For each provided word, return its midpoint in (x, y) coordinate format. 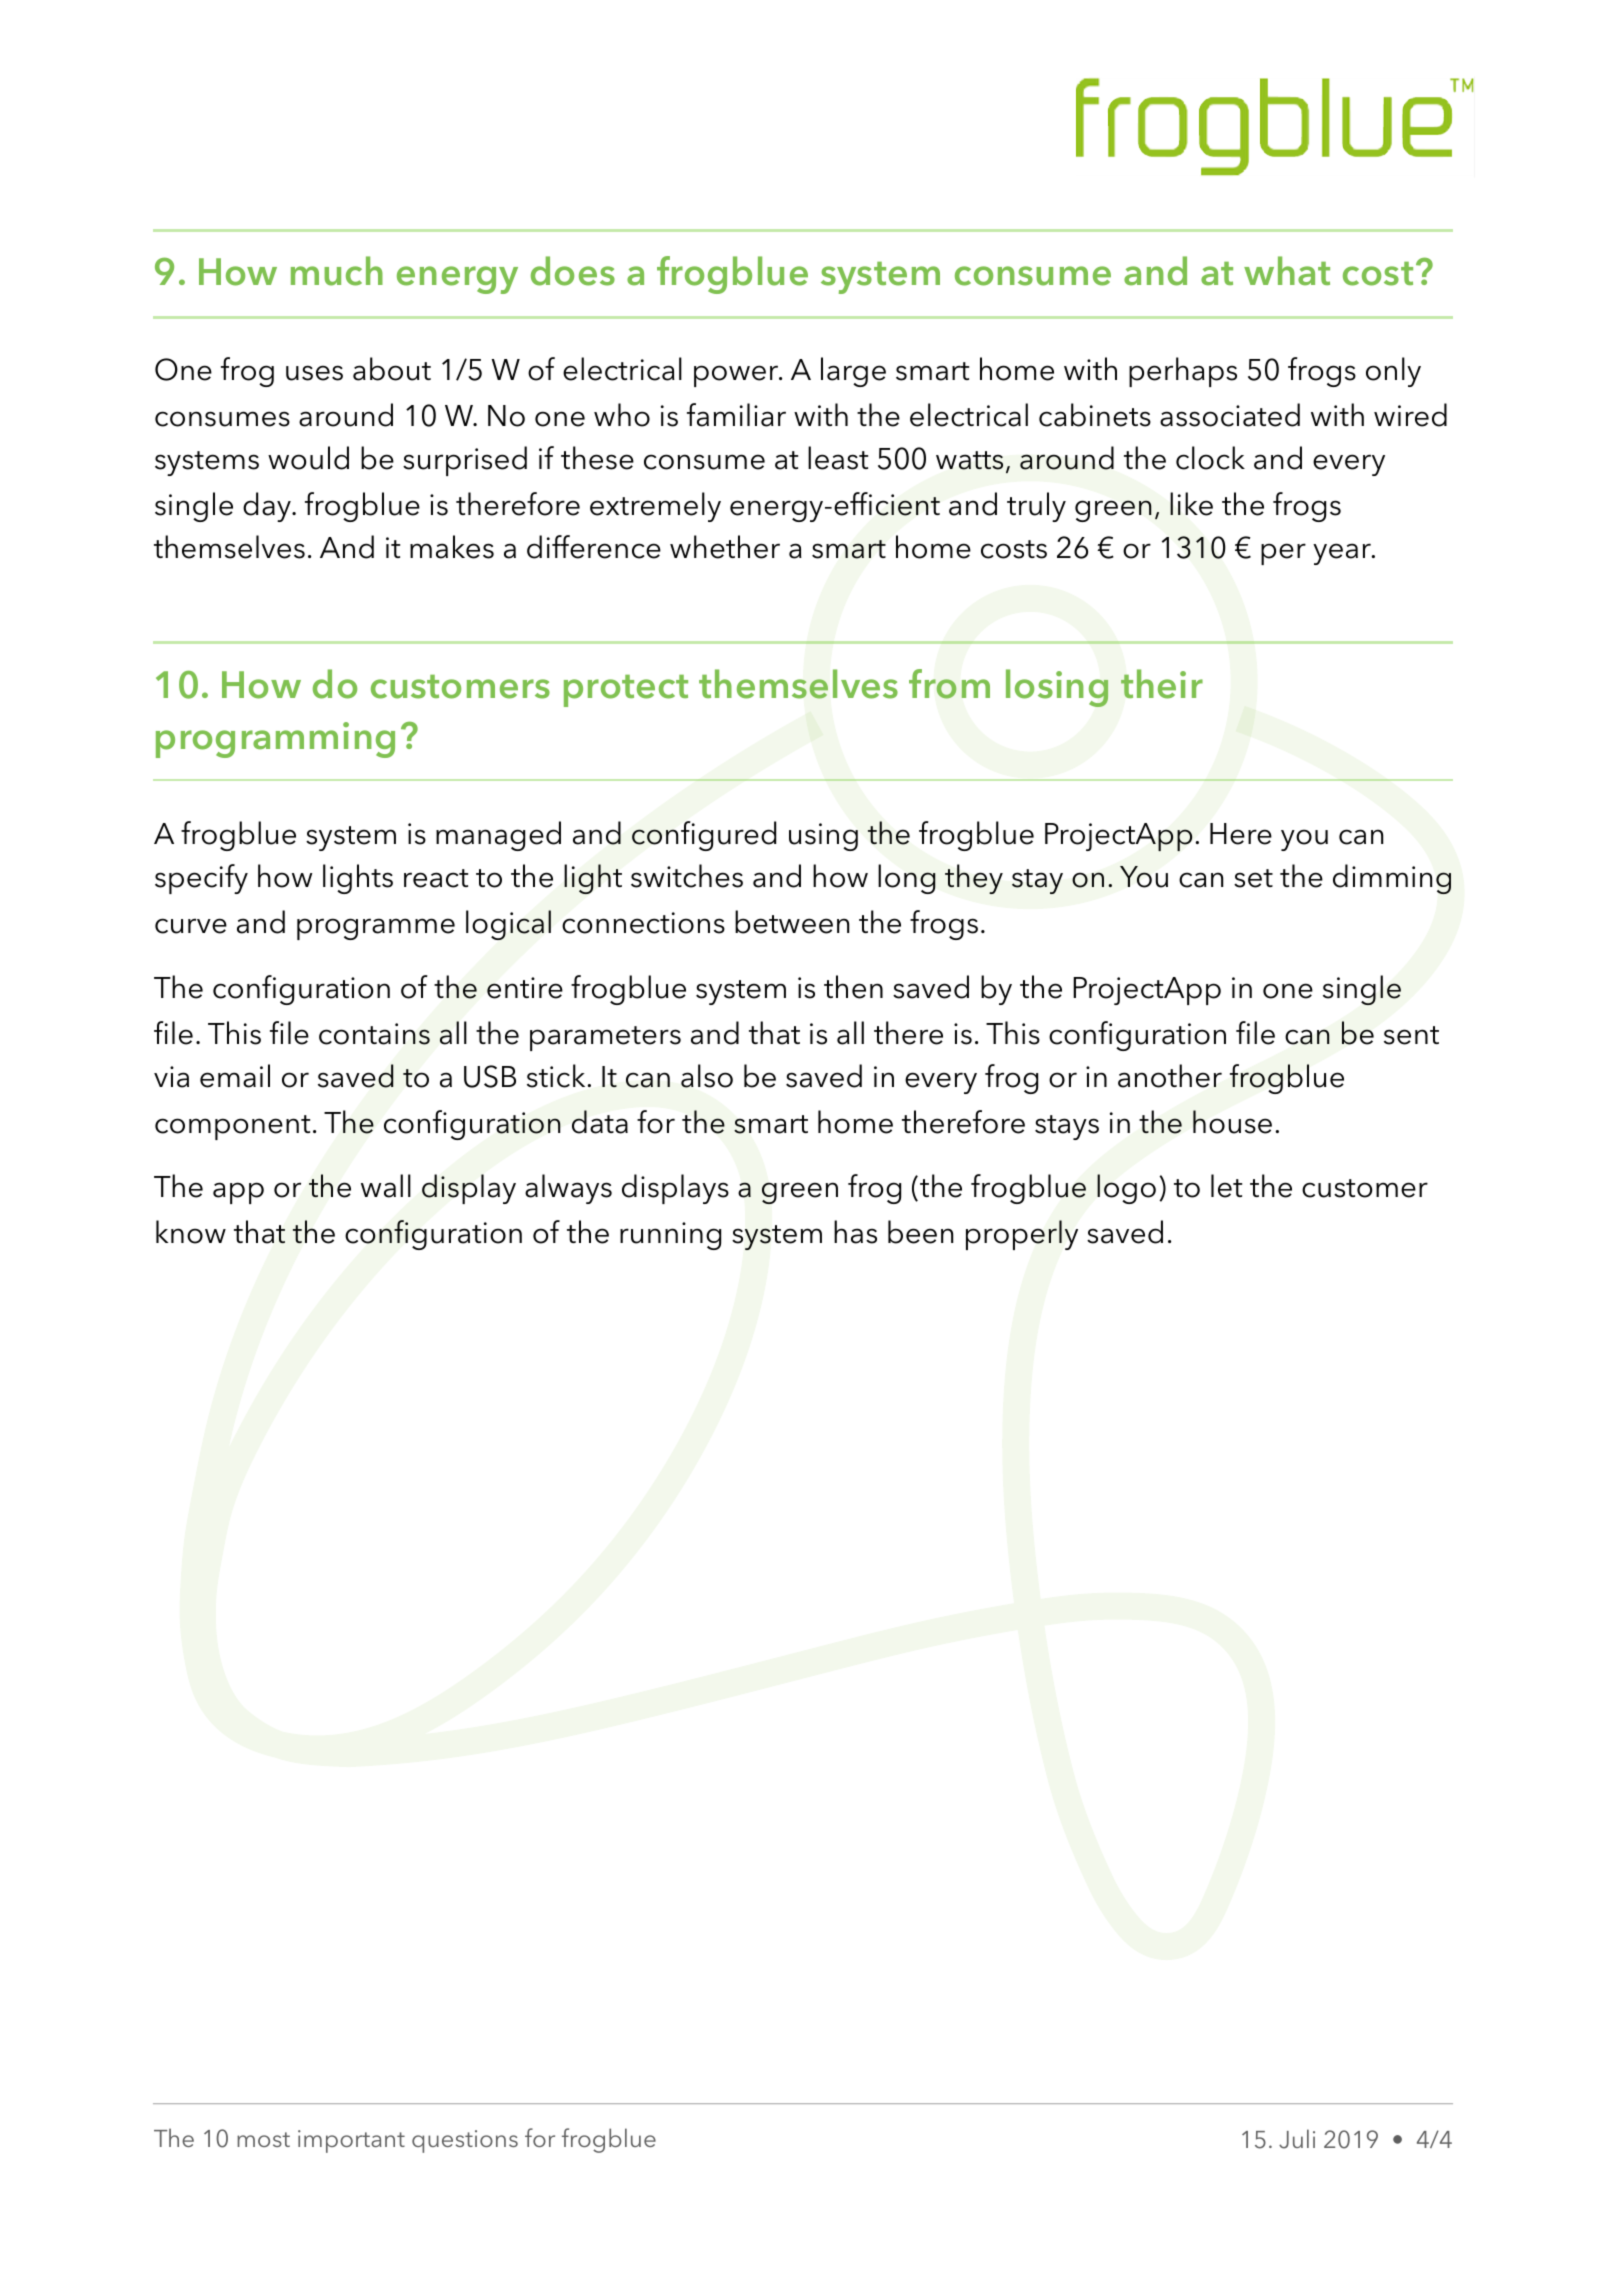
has (855, 1232)
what (1287, 271)
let (1226, 1186)
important (351, 2141)
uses (314, 373)
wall (386, 1186)
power (737, 376)
